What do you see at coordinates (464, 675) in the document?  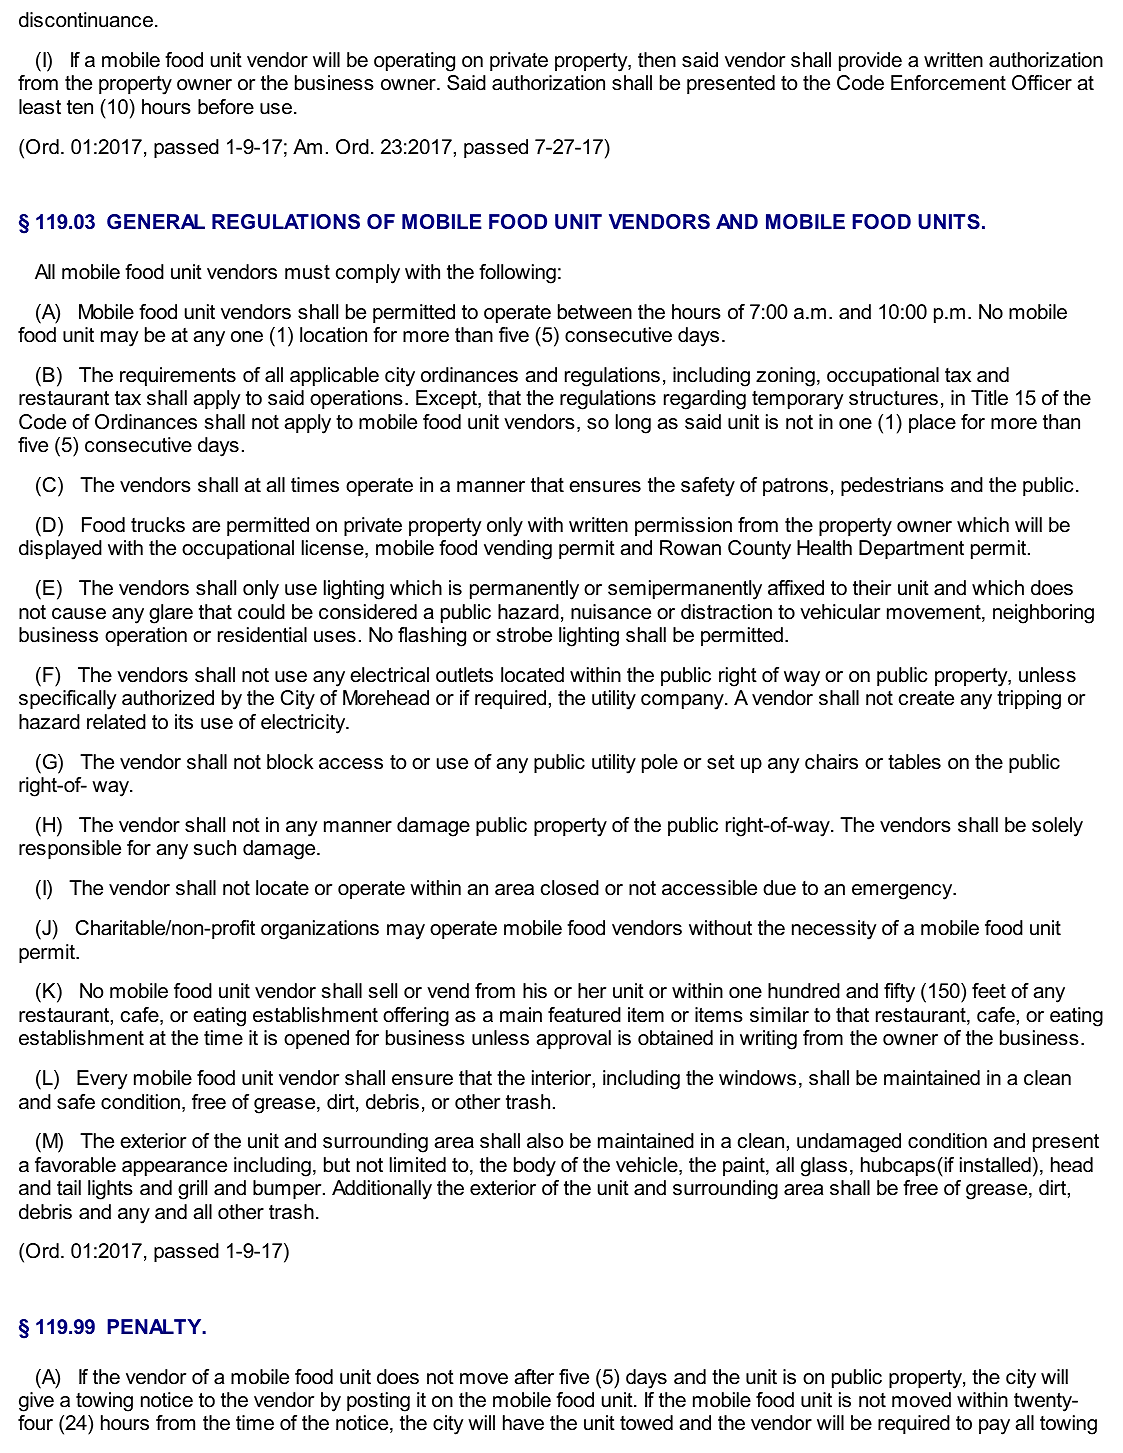 I see `outlets` at bounding box center [464, 675].
